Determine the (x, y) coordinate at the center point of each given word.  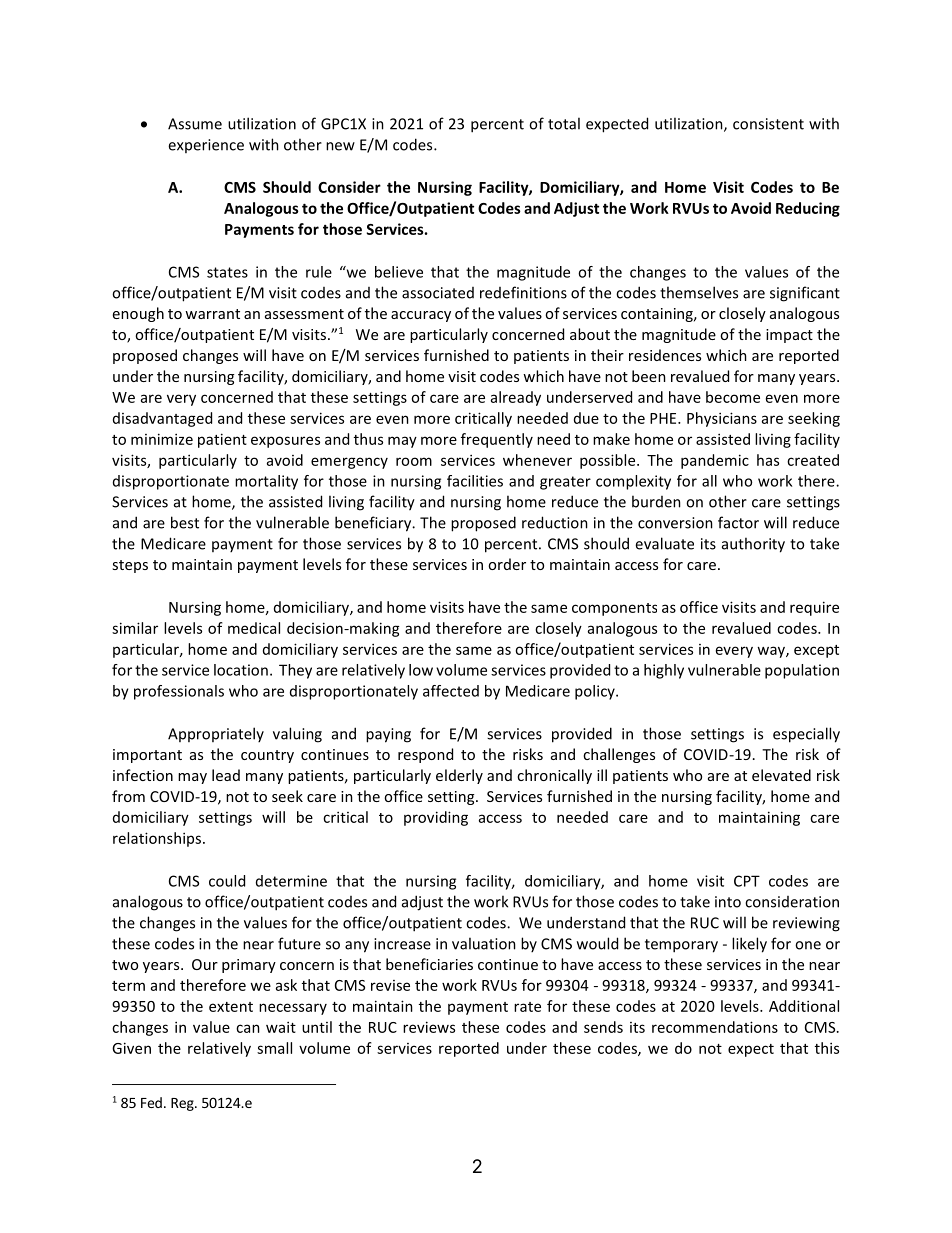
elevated (781, 775)
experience (206, 146)
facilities (475, 481)
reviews (429, 1027)
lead (226, 775)
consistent (768, 124)
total (564, 123)
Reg (183, 1104)
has (768, 460)
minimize (162, 439)
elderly (459, 776)
